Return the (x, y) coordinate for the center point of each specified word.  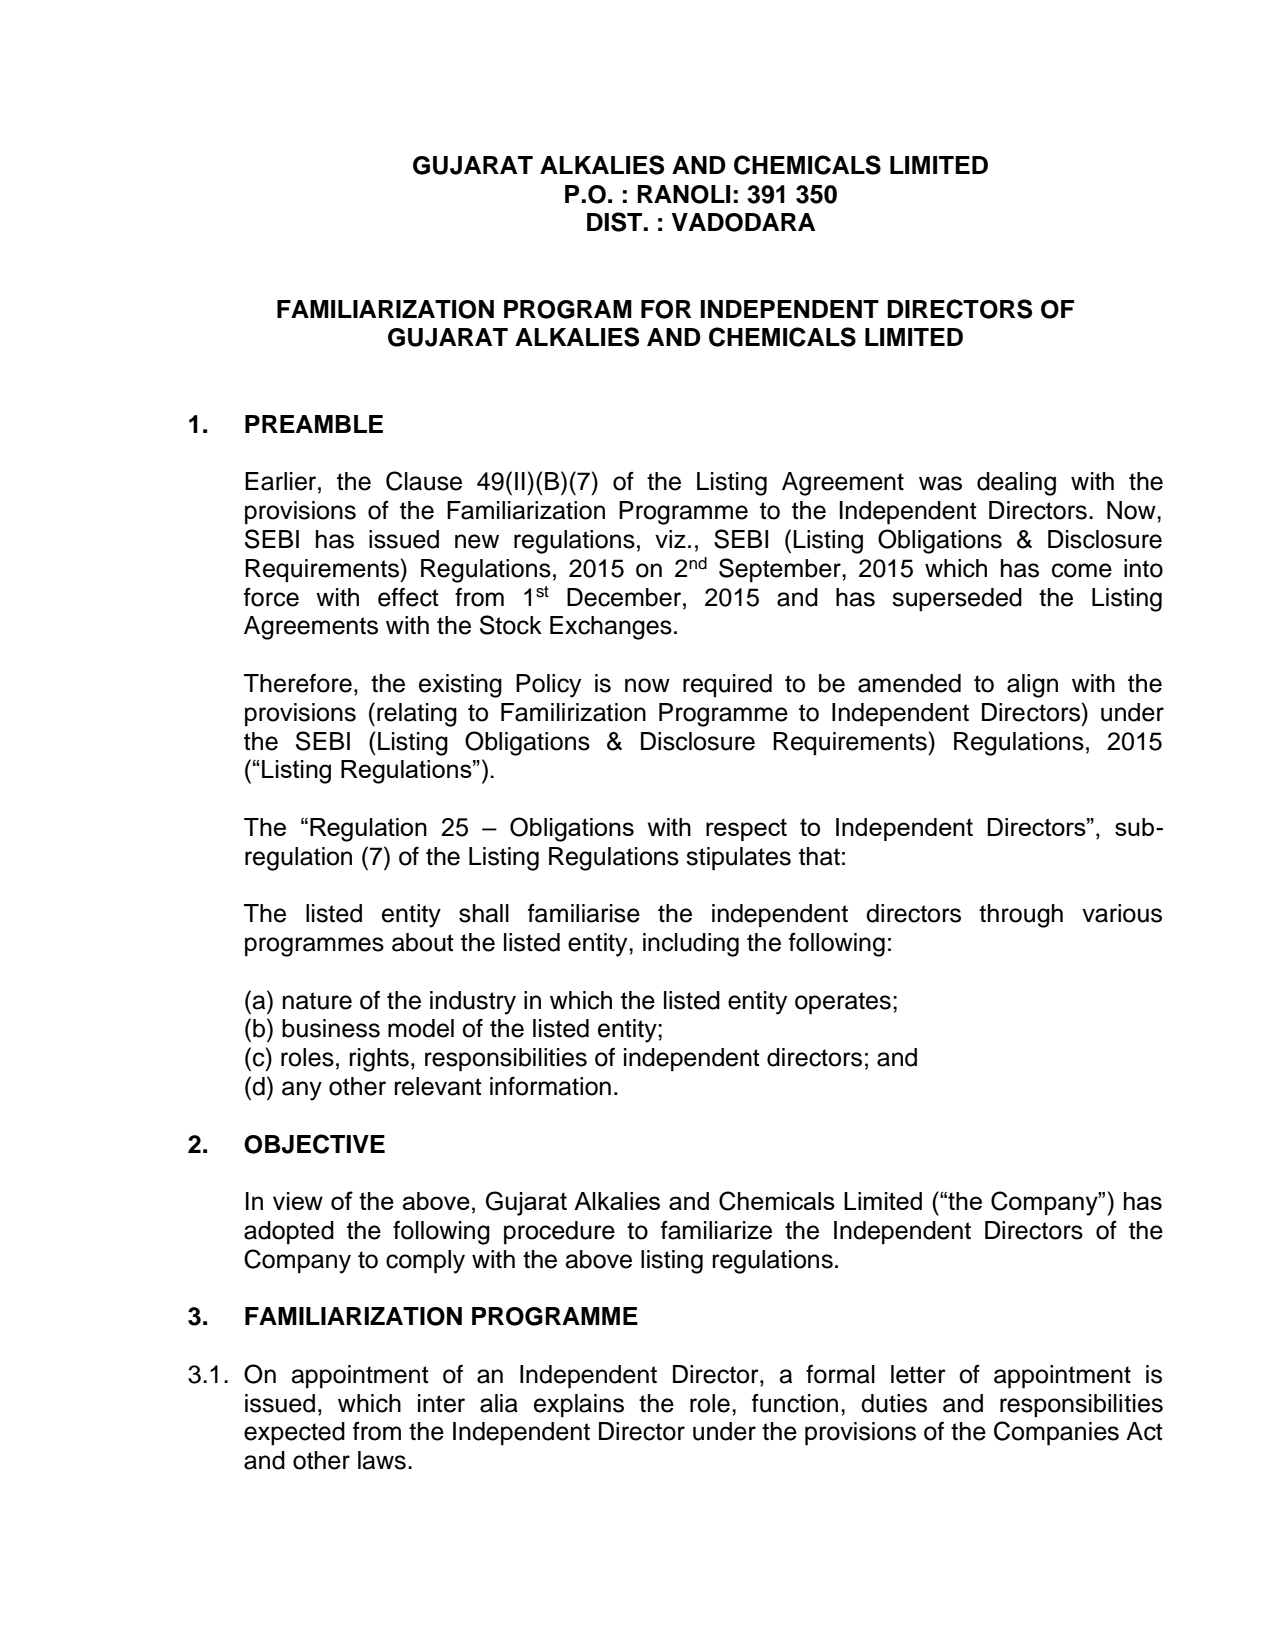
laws (382, 1460)
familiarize (716, 1230)
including (691, 945)
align (1032, 686)
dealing (1016, 484)
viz (670, 539)
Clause (424, 481)
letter (918, 1374)
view (298, 1201)
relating (417, 715)
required (727, 686)
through (1021, 916)
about (423, 942)
